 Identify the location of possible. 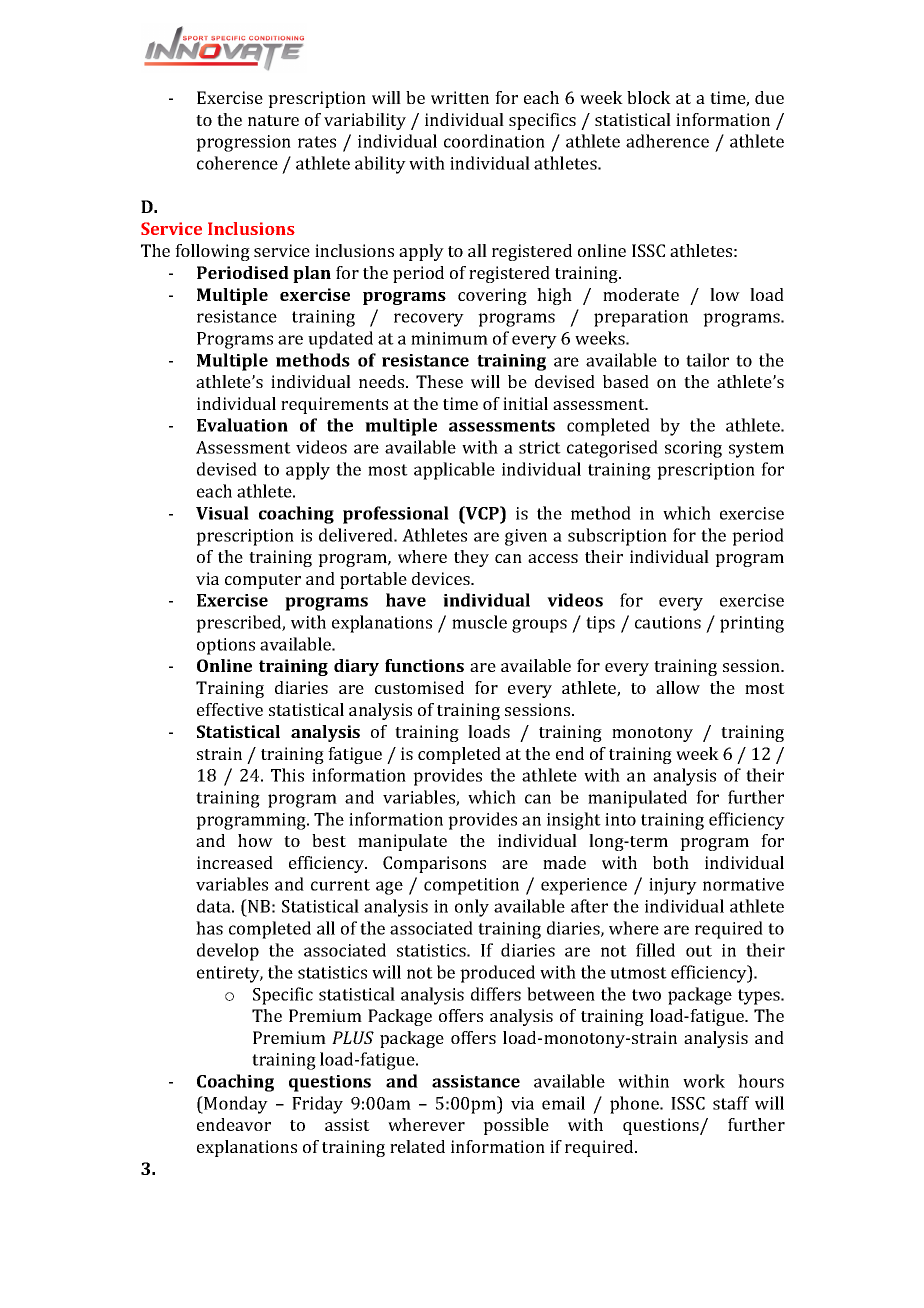
(516, 1126).
